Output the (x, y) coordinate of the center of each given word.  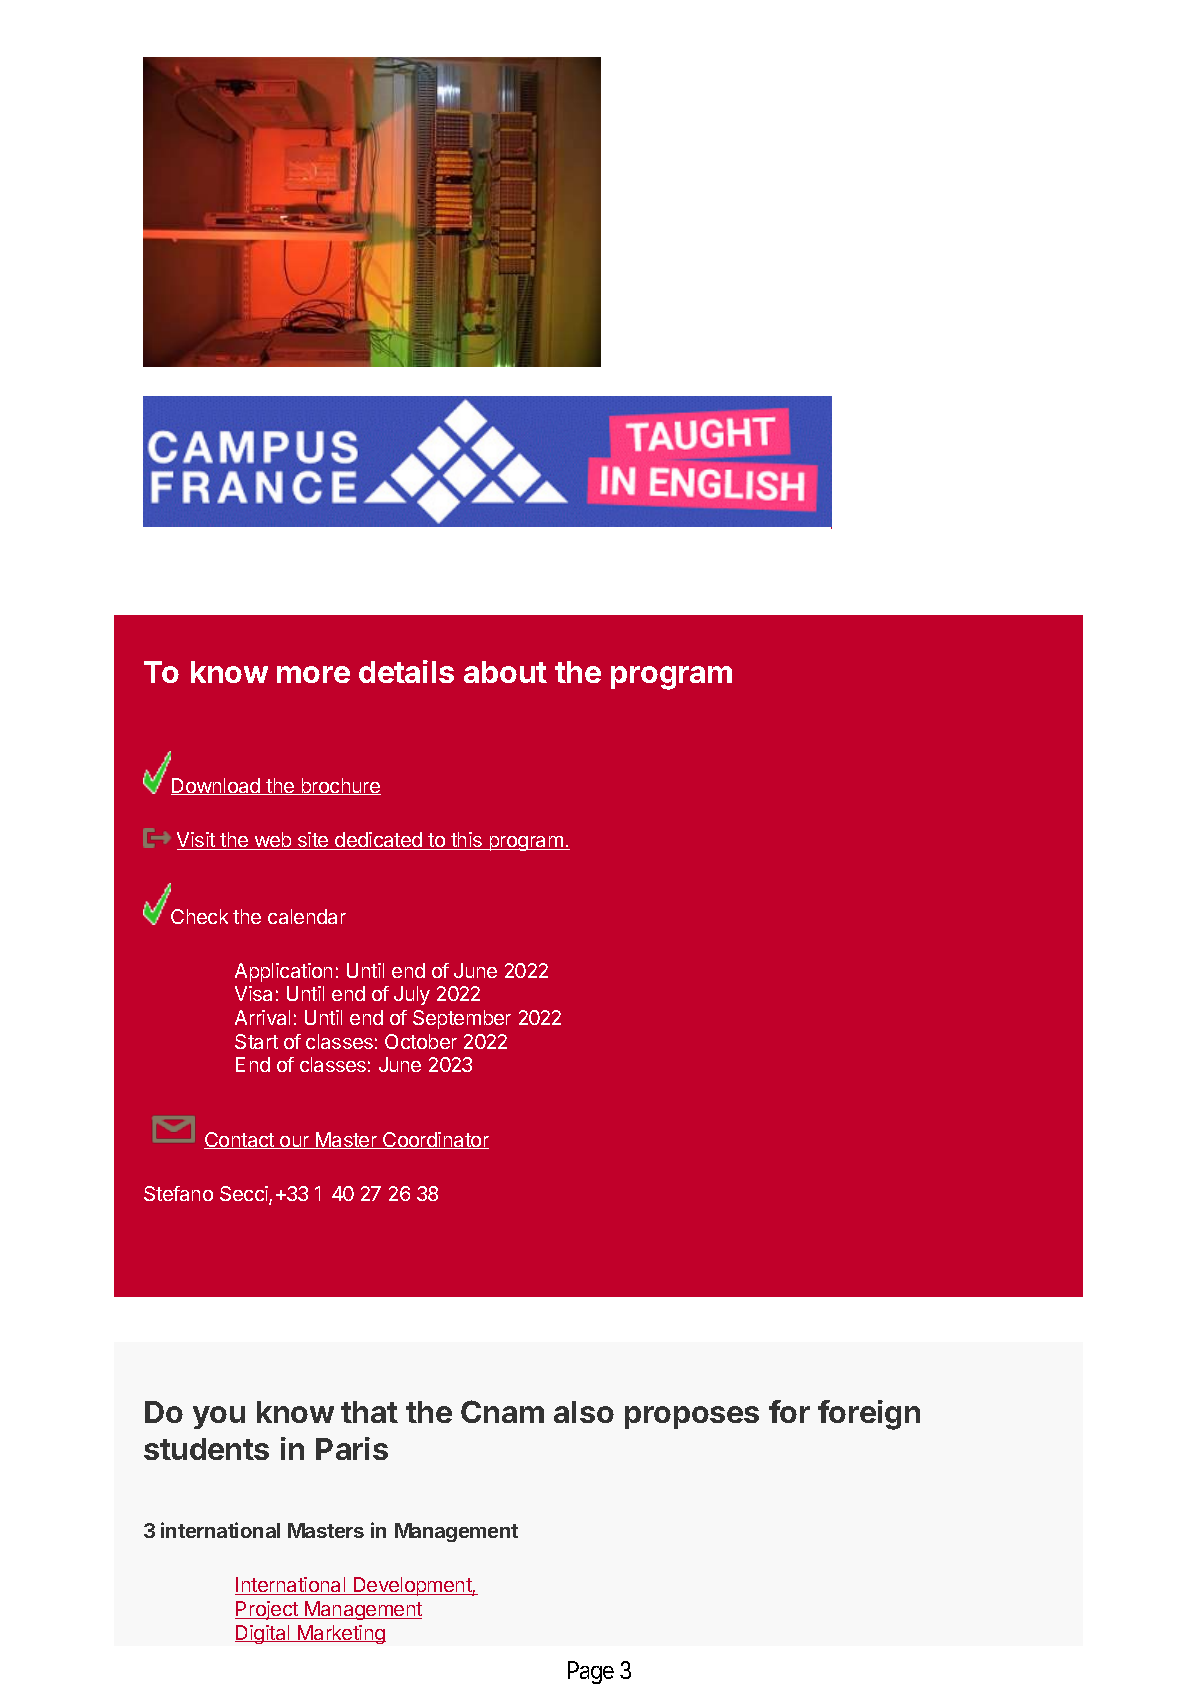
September (462, 1019)
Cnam (502, 1411)
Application (283, 972)
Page (591, 1672)
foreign (869, 1415)
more (313, 674)
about (505, 672)
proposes (692, 1417)
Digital (263, 1634)
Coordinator (435, 1140)
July (412, 995)
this (467, 841)
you (219, 1417)
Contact (240, 1140)
